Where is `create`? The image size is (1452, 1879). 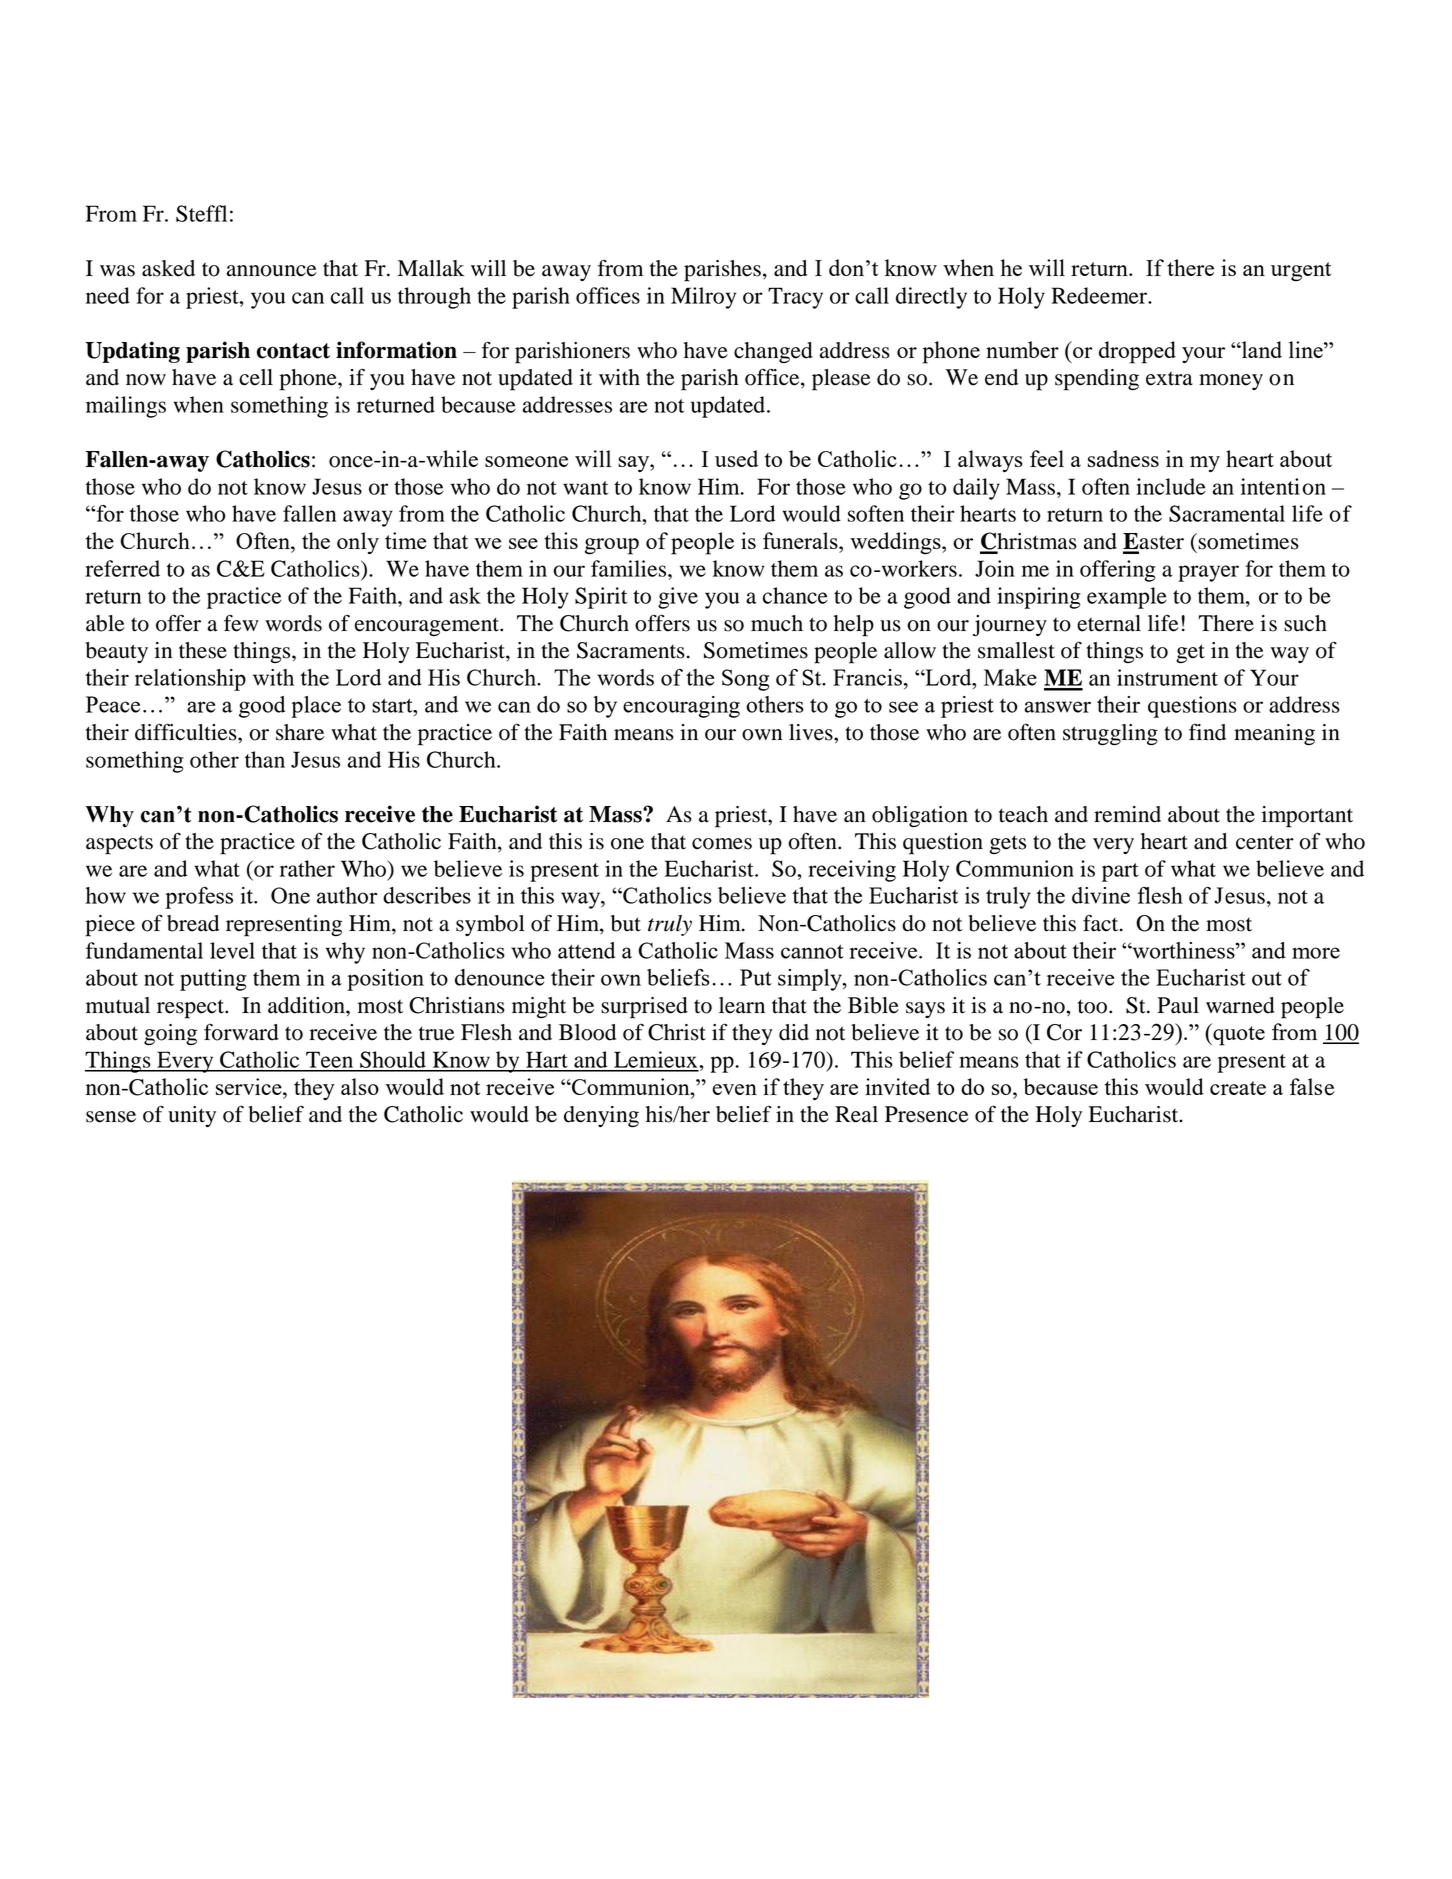 create is located at coordinates (1238, 1088).
